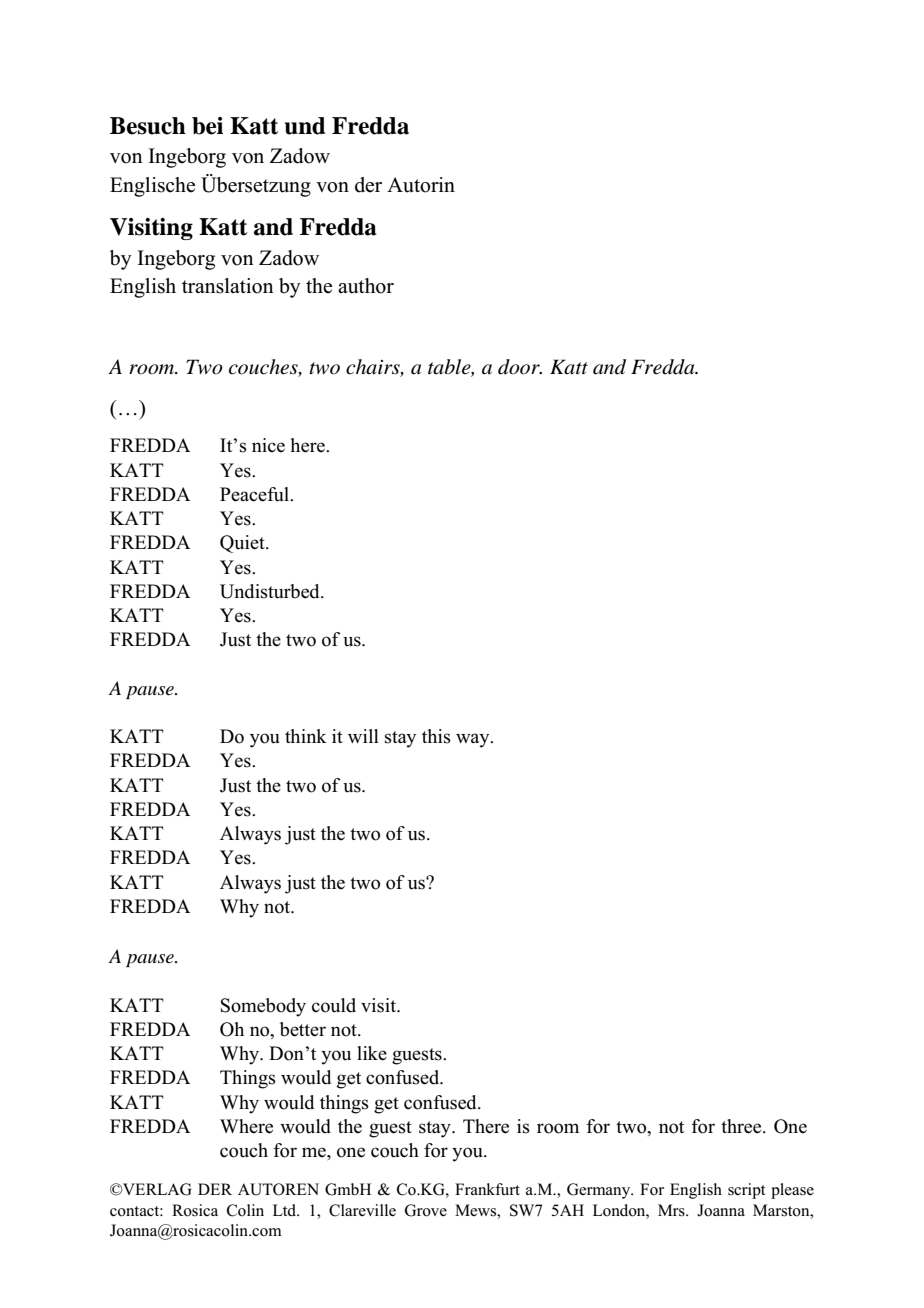 The image size is (924, 1308). Describe the element at coordinates (363, 736) in the screenshot. I see `will` at that location.
